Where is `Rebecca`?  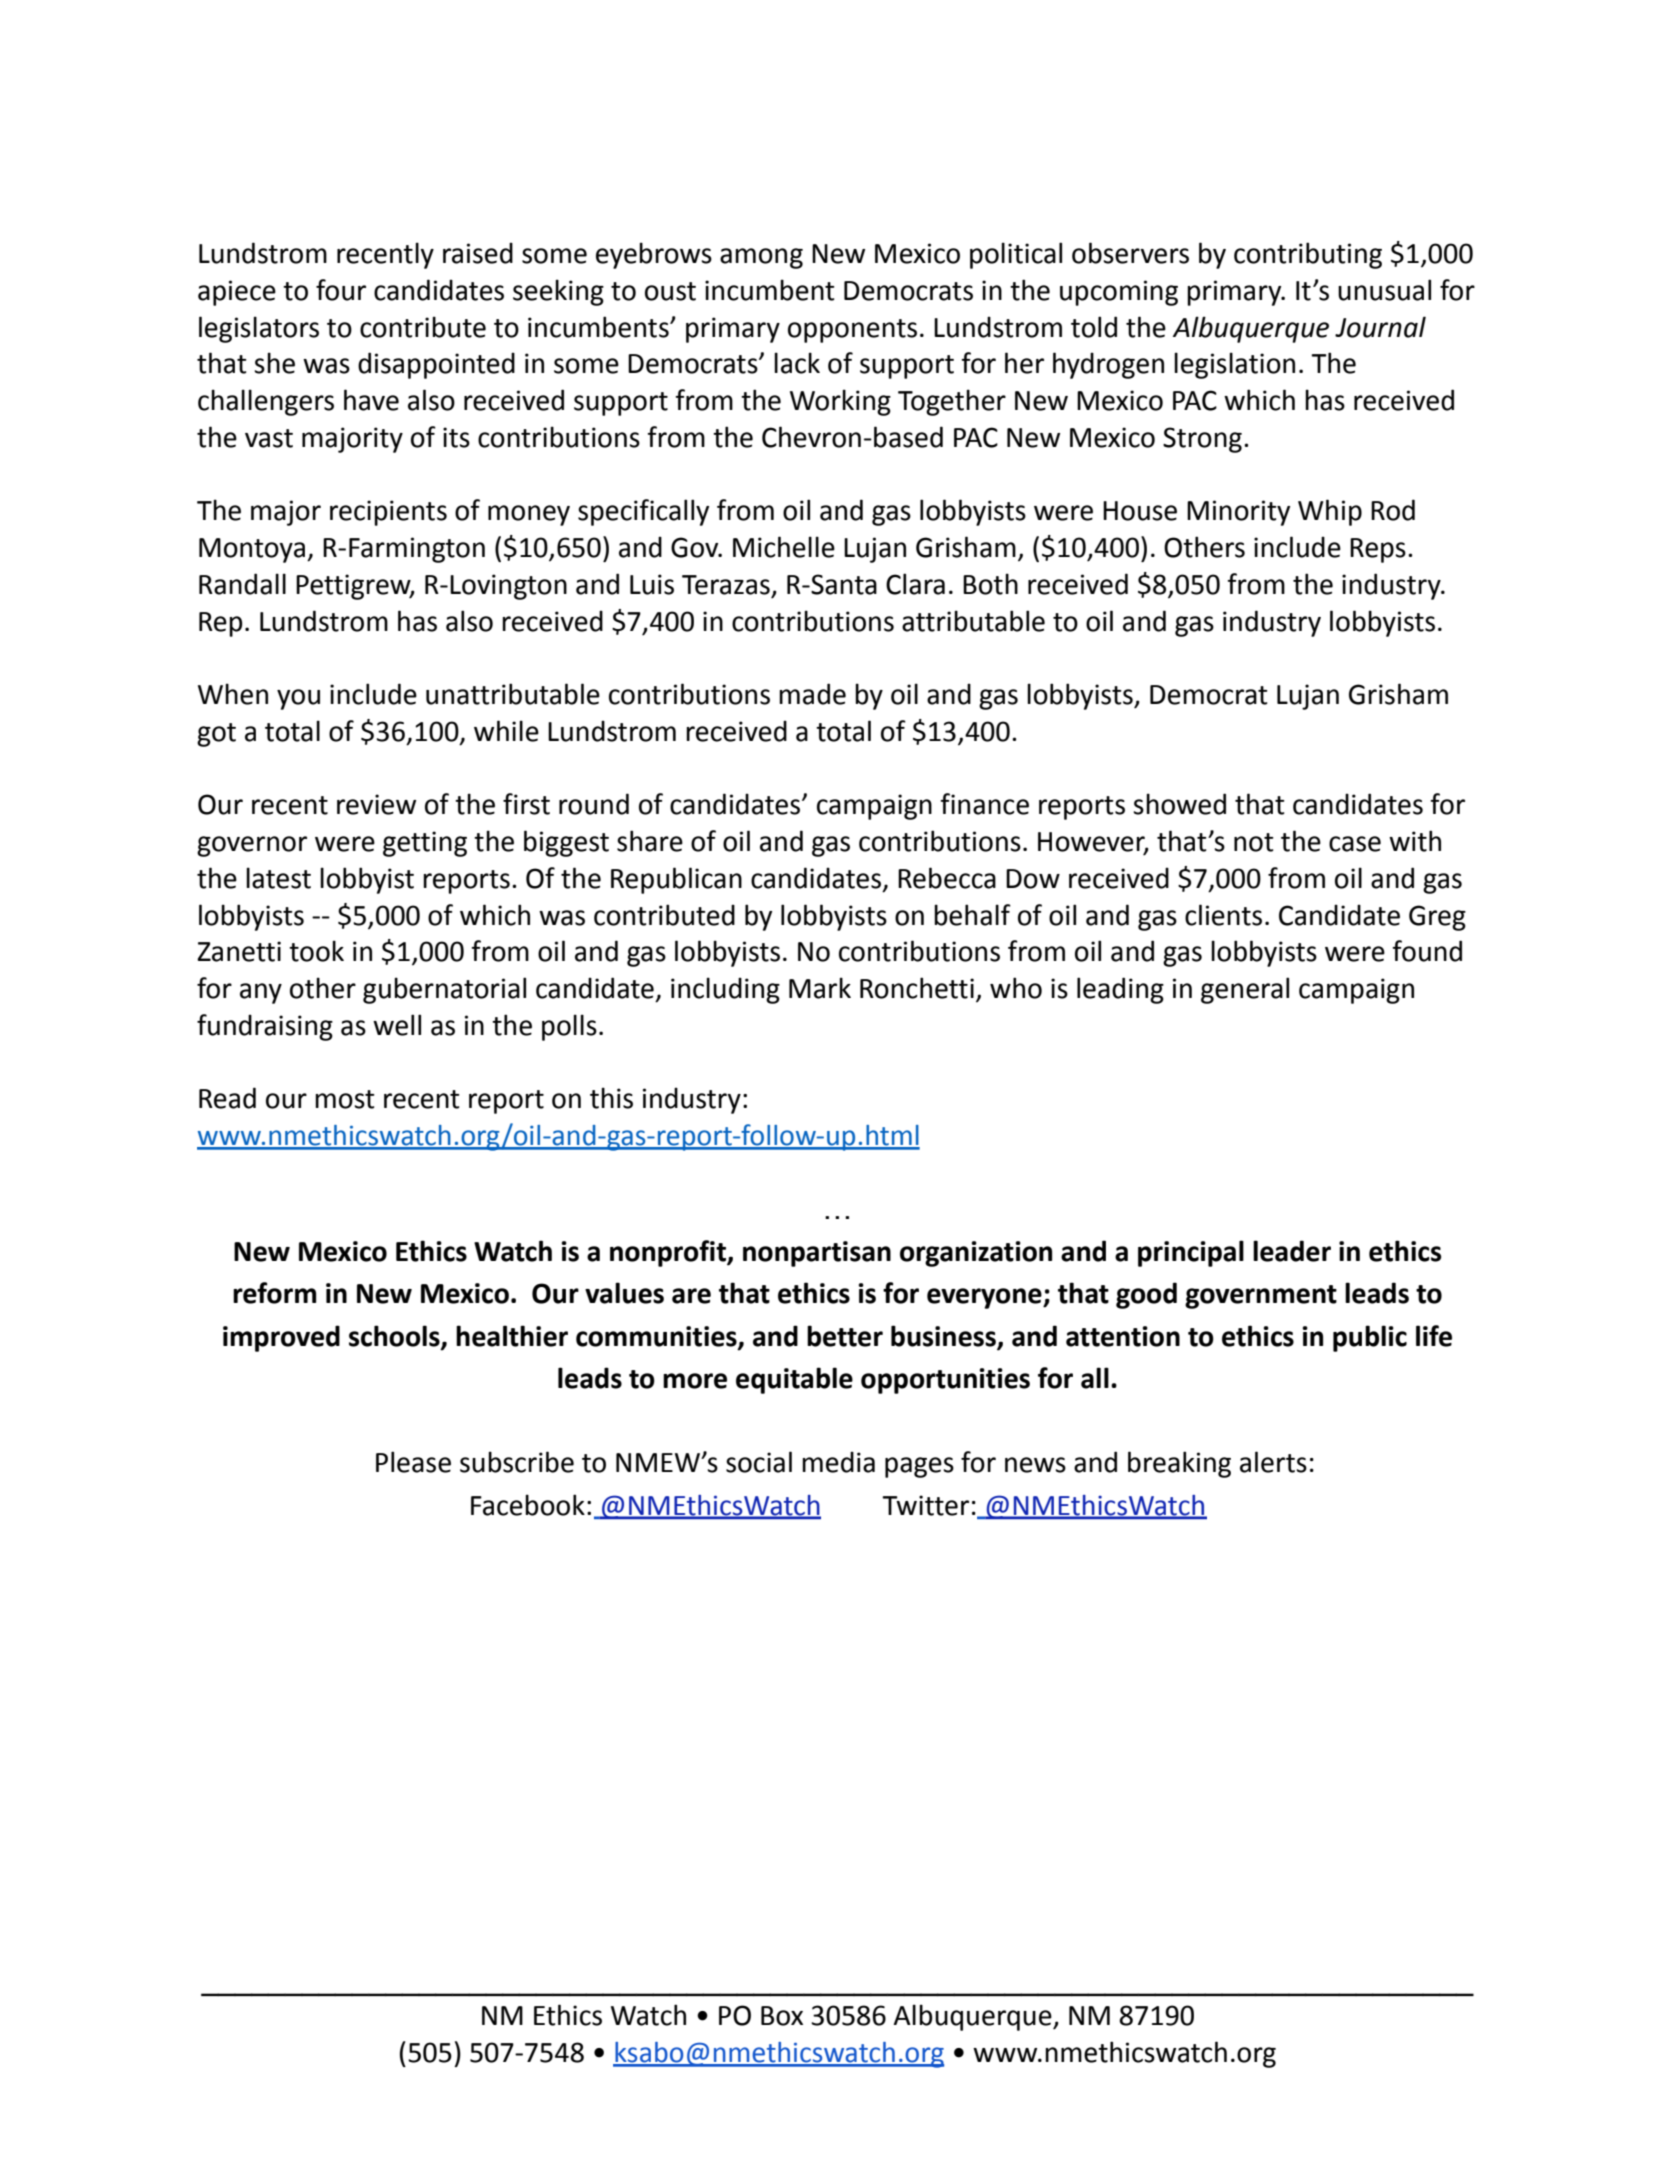
Rebecca is located at coordinates (947, 878).
